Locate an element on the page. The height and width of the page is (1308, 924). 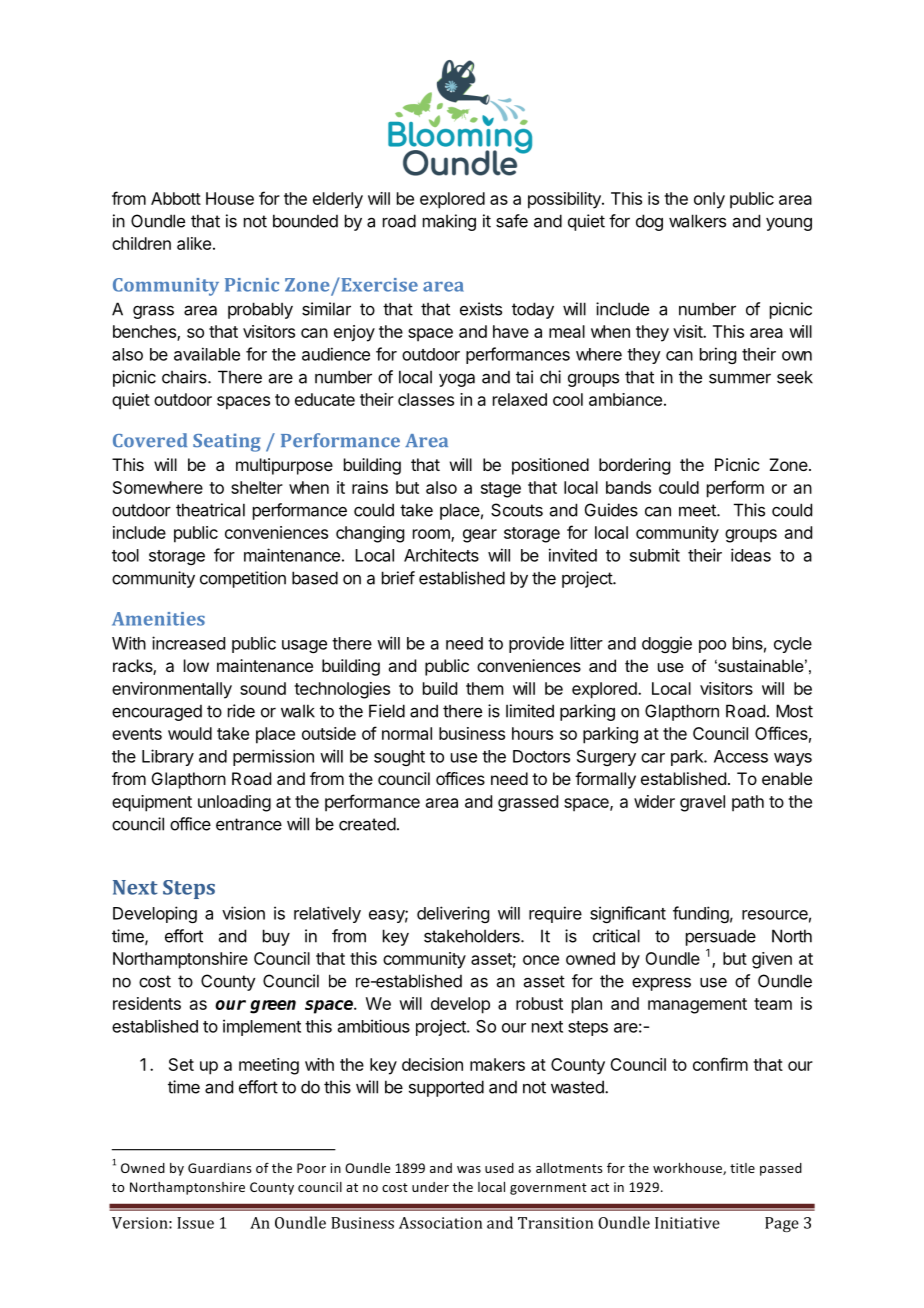
Access is located at coordinates (741, 756).
